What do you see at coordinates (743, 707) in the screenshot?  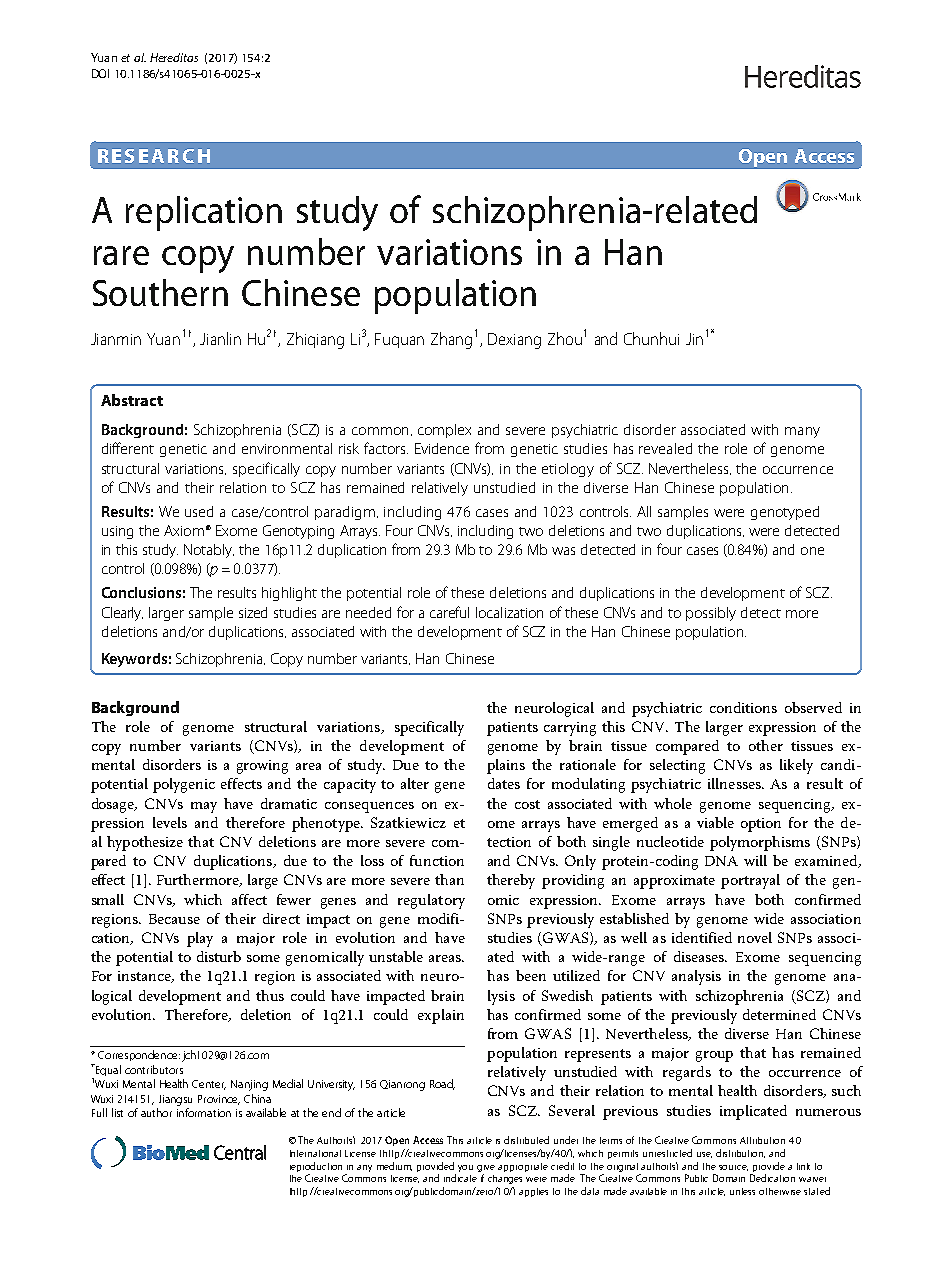 I see `conditions` at bounding box center [743, 707].
